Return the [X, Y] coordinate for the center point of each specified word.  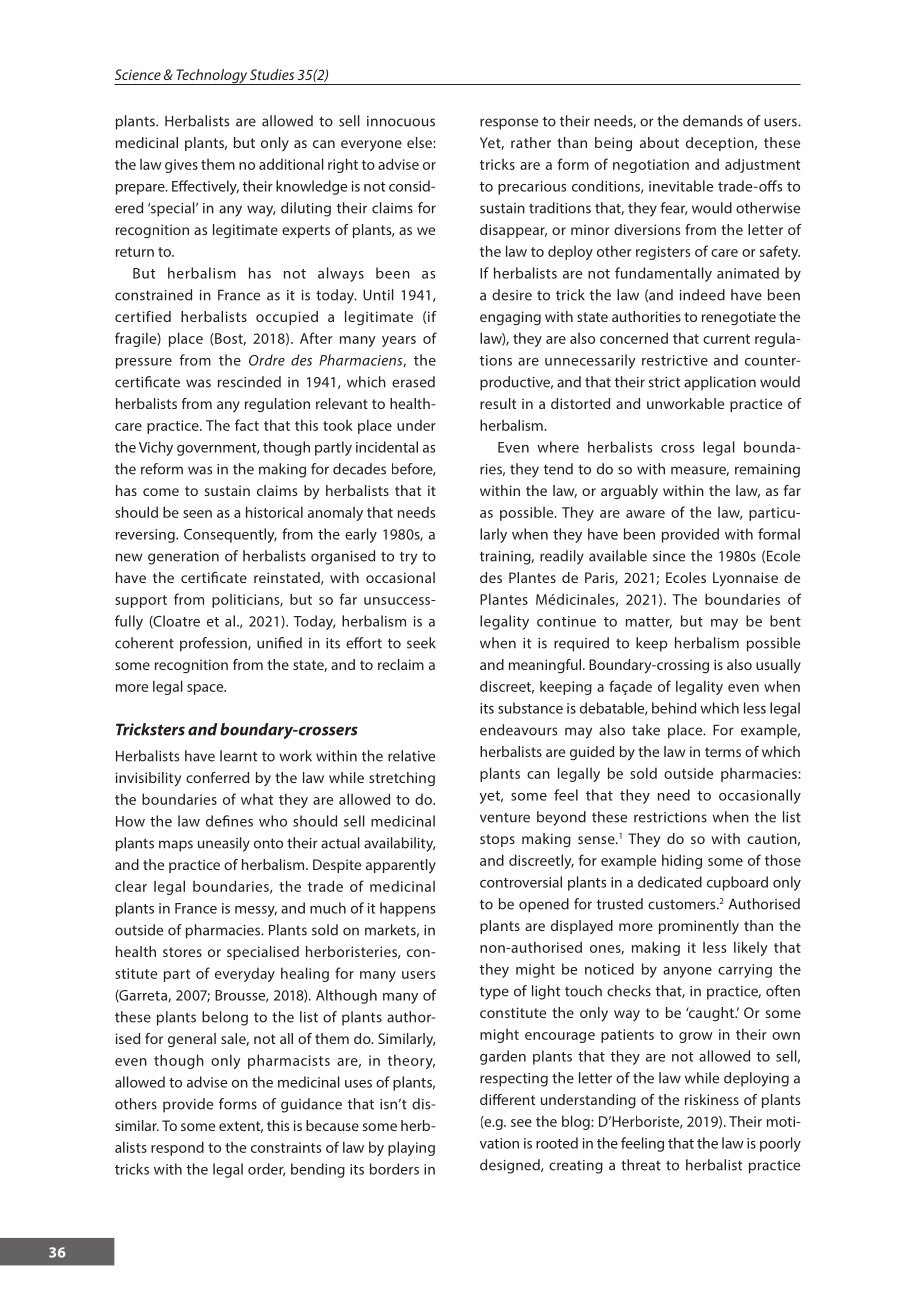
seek [421, 643]
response [509, 124]
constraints [286, 1147]
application [720, 383]
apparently [401, 866]
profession [214, 644]
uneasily [224, 844]
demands [713, 121]
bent [785, 621]
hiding [682, 861]
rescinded [249, 382]
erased [413, 382]
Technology [211, 77]
